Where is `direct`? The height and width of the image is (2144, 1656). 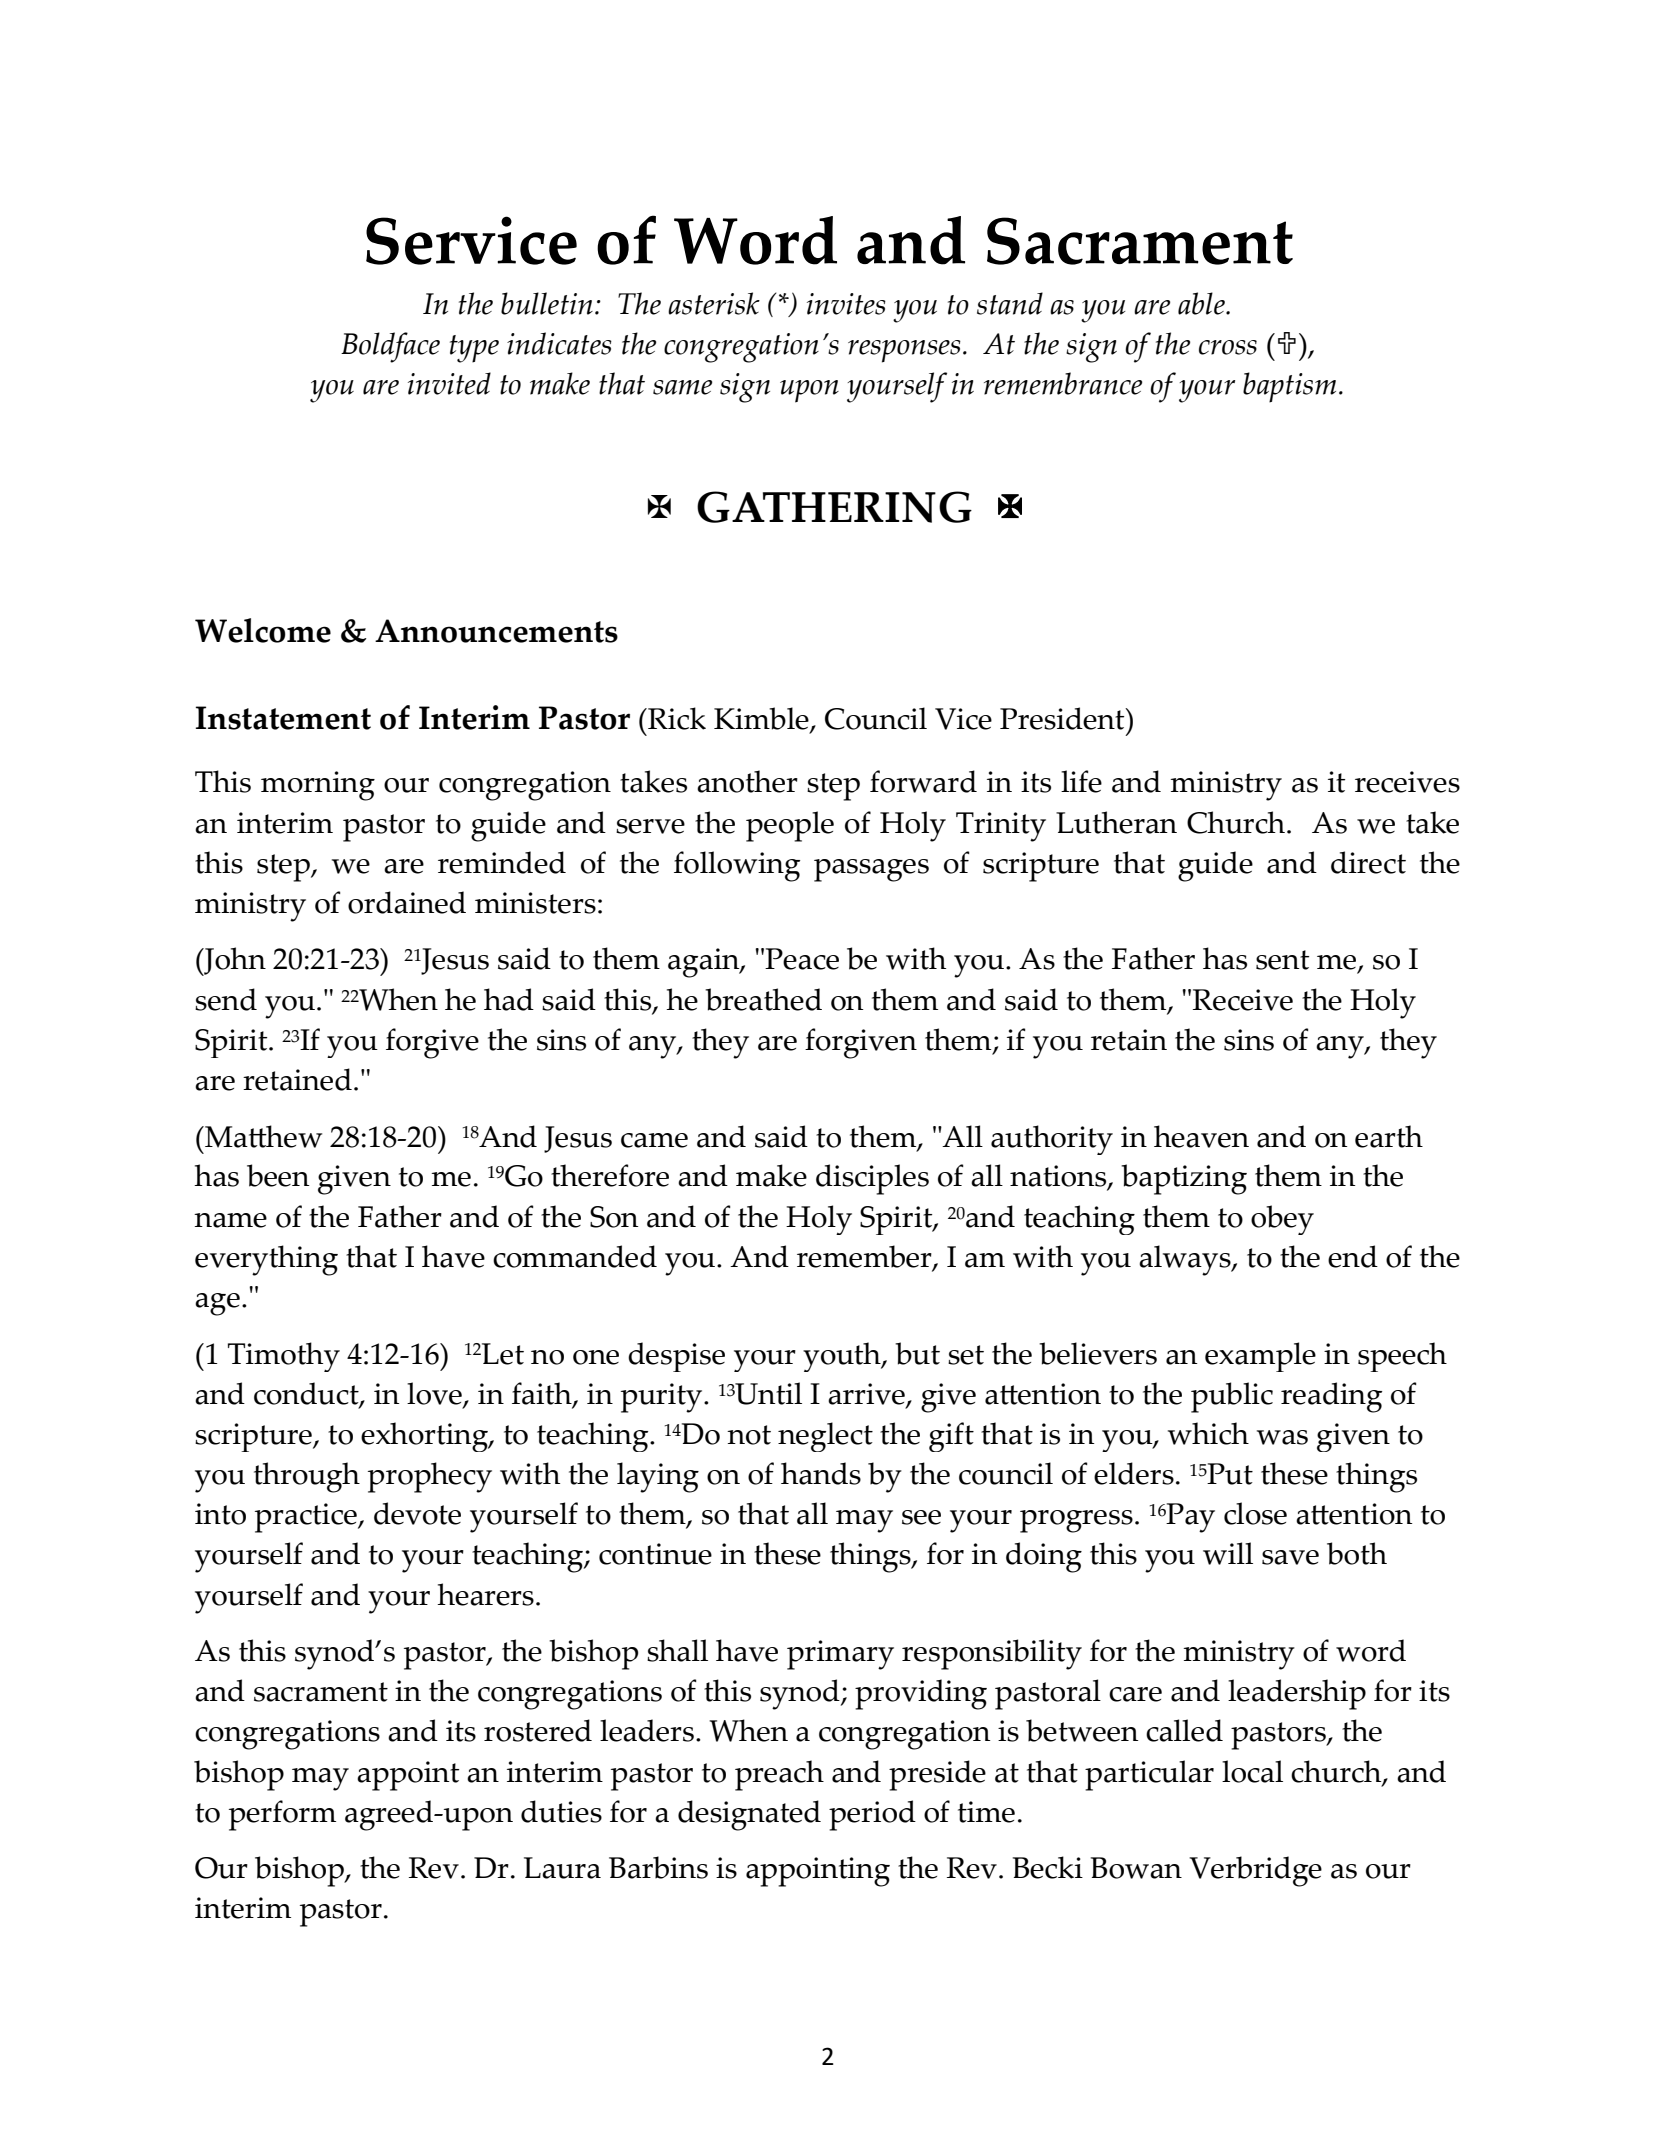 direct is located at coordinates (1368, 862).
